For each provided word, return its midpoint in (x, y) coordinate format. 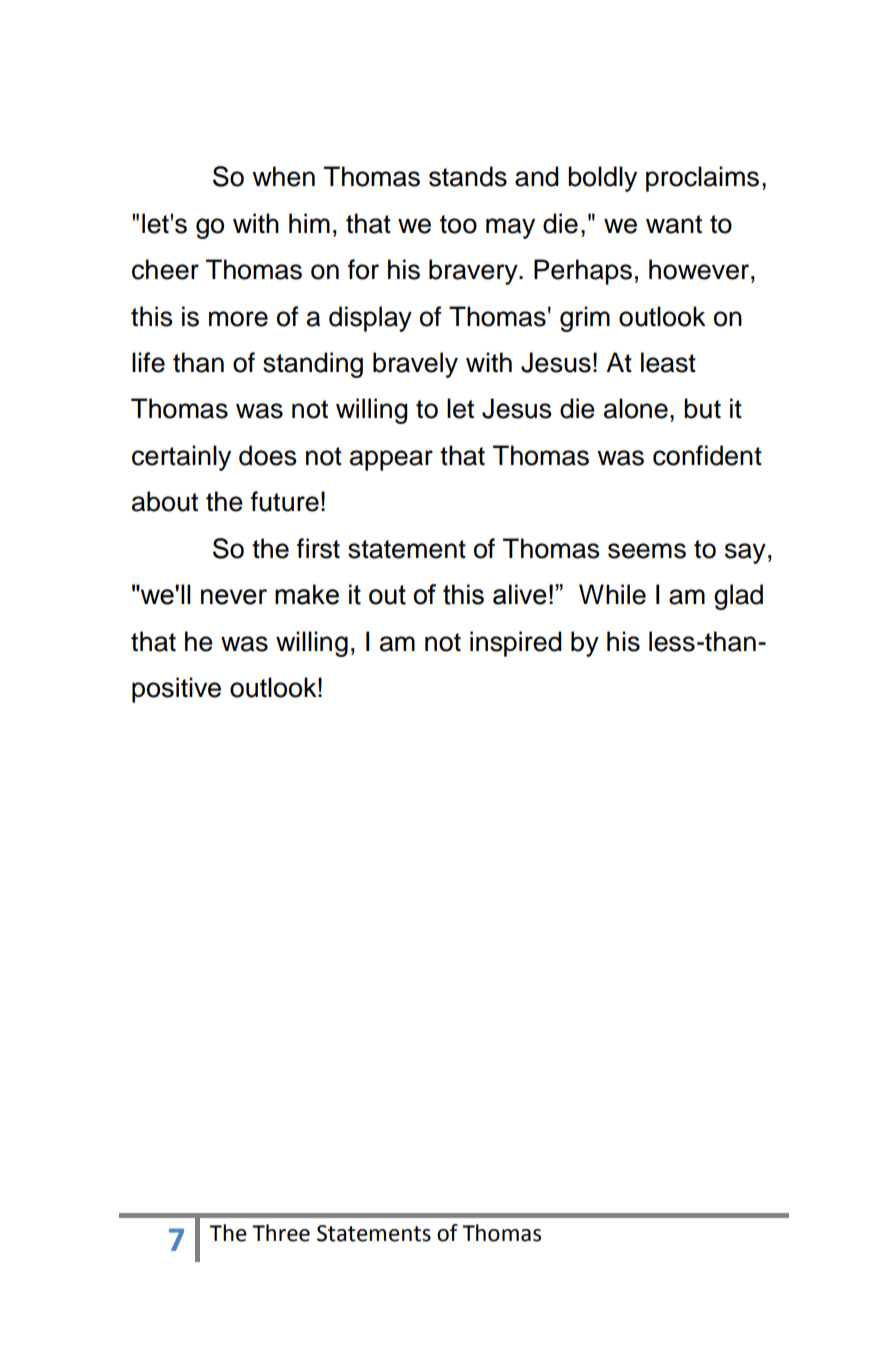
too (458, 224)
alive (520, 594)
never (234, 597)
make (307, 594)
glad (738, 597)
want (674, 224)
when (283, 176)
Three (281, 1233)
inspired (515, 644)
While (612, 594)
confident (707, 455)
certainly (181, 458)
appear (391, 460)
